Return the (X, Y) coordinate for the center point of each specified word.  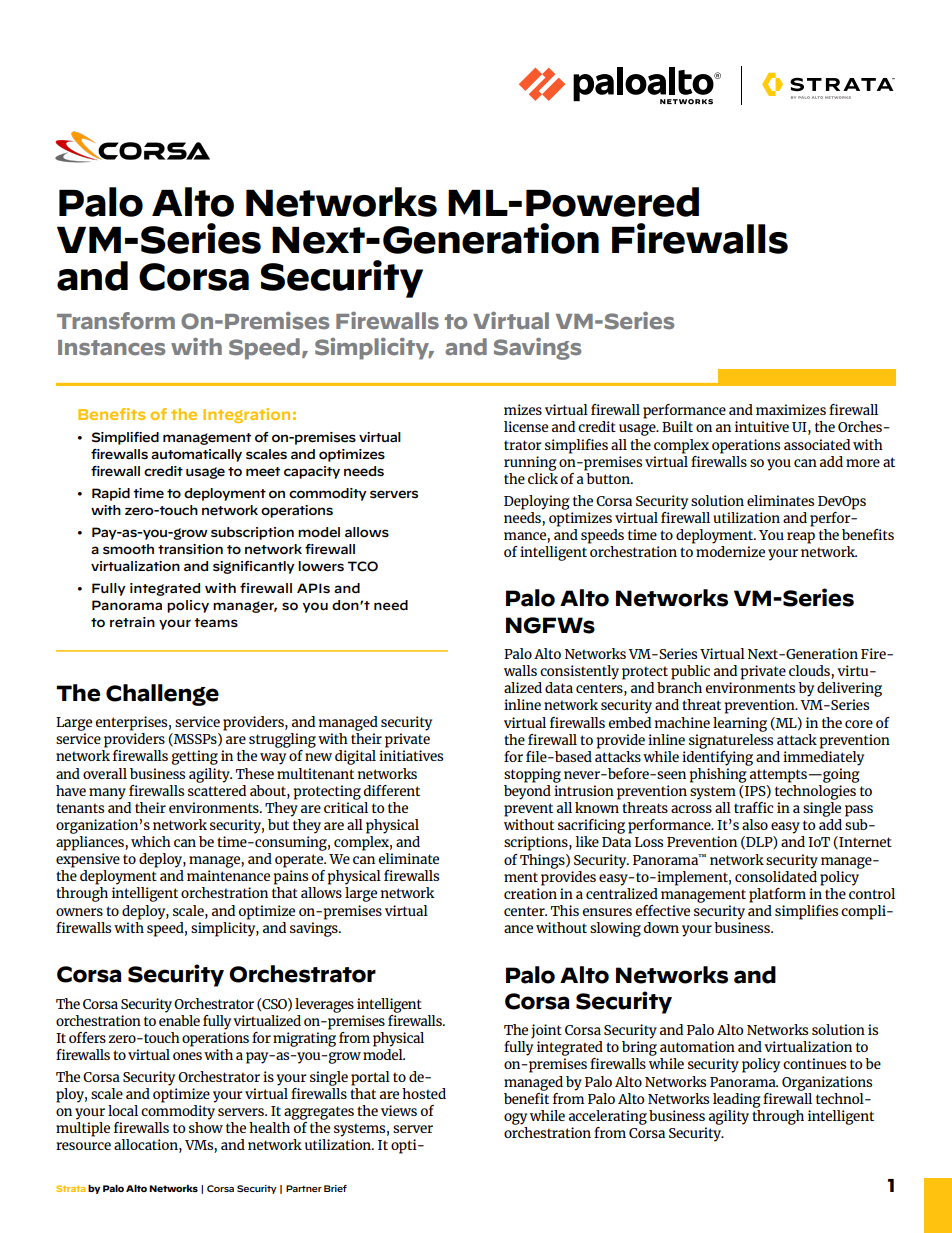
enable (179, 1019)
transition (190, 549)
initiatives (411, 755)
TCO (363, 566)
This (565, 910)
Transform (116, 321)
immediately (823, 757)
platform (777, 895)
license (526, 426)
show (206, 1127)
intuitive (762, 426)
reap (801, 538)
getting (194, 757)
